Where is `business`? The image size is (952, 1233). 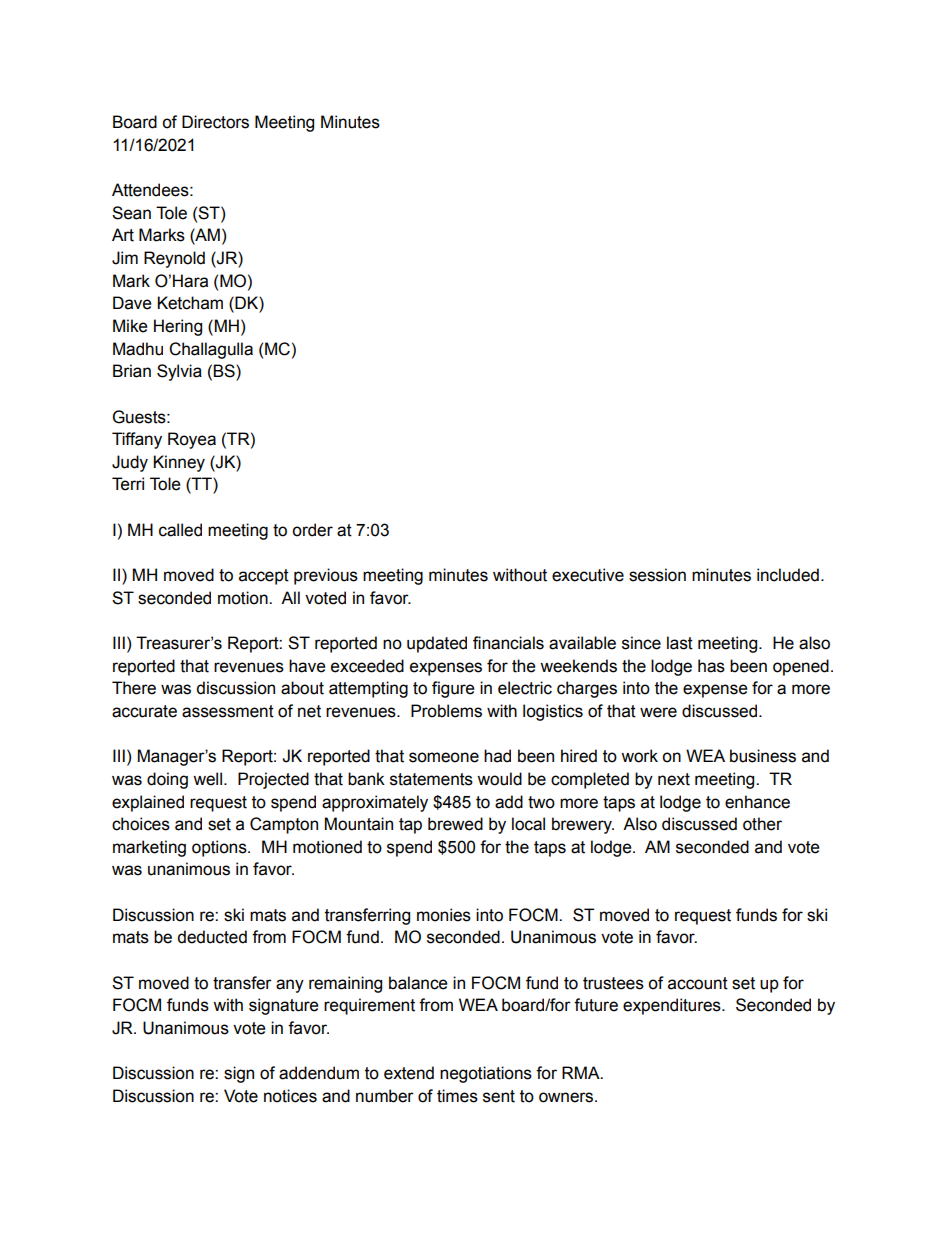
business is located at coordinates (763, 756).
